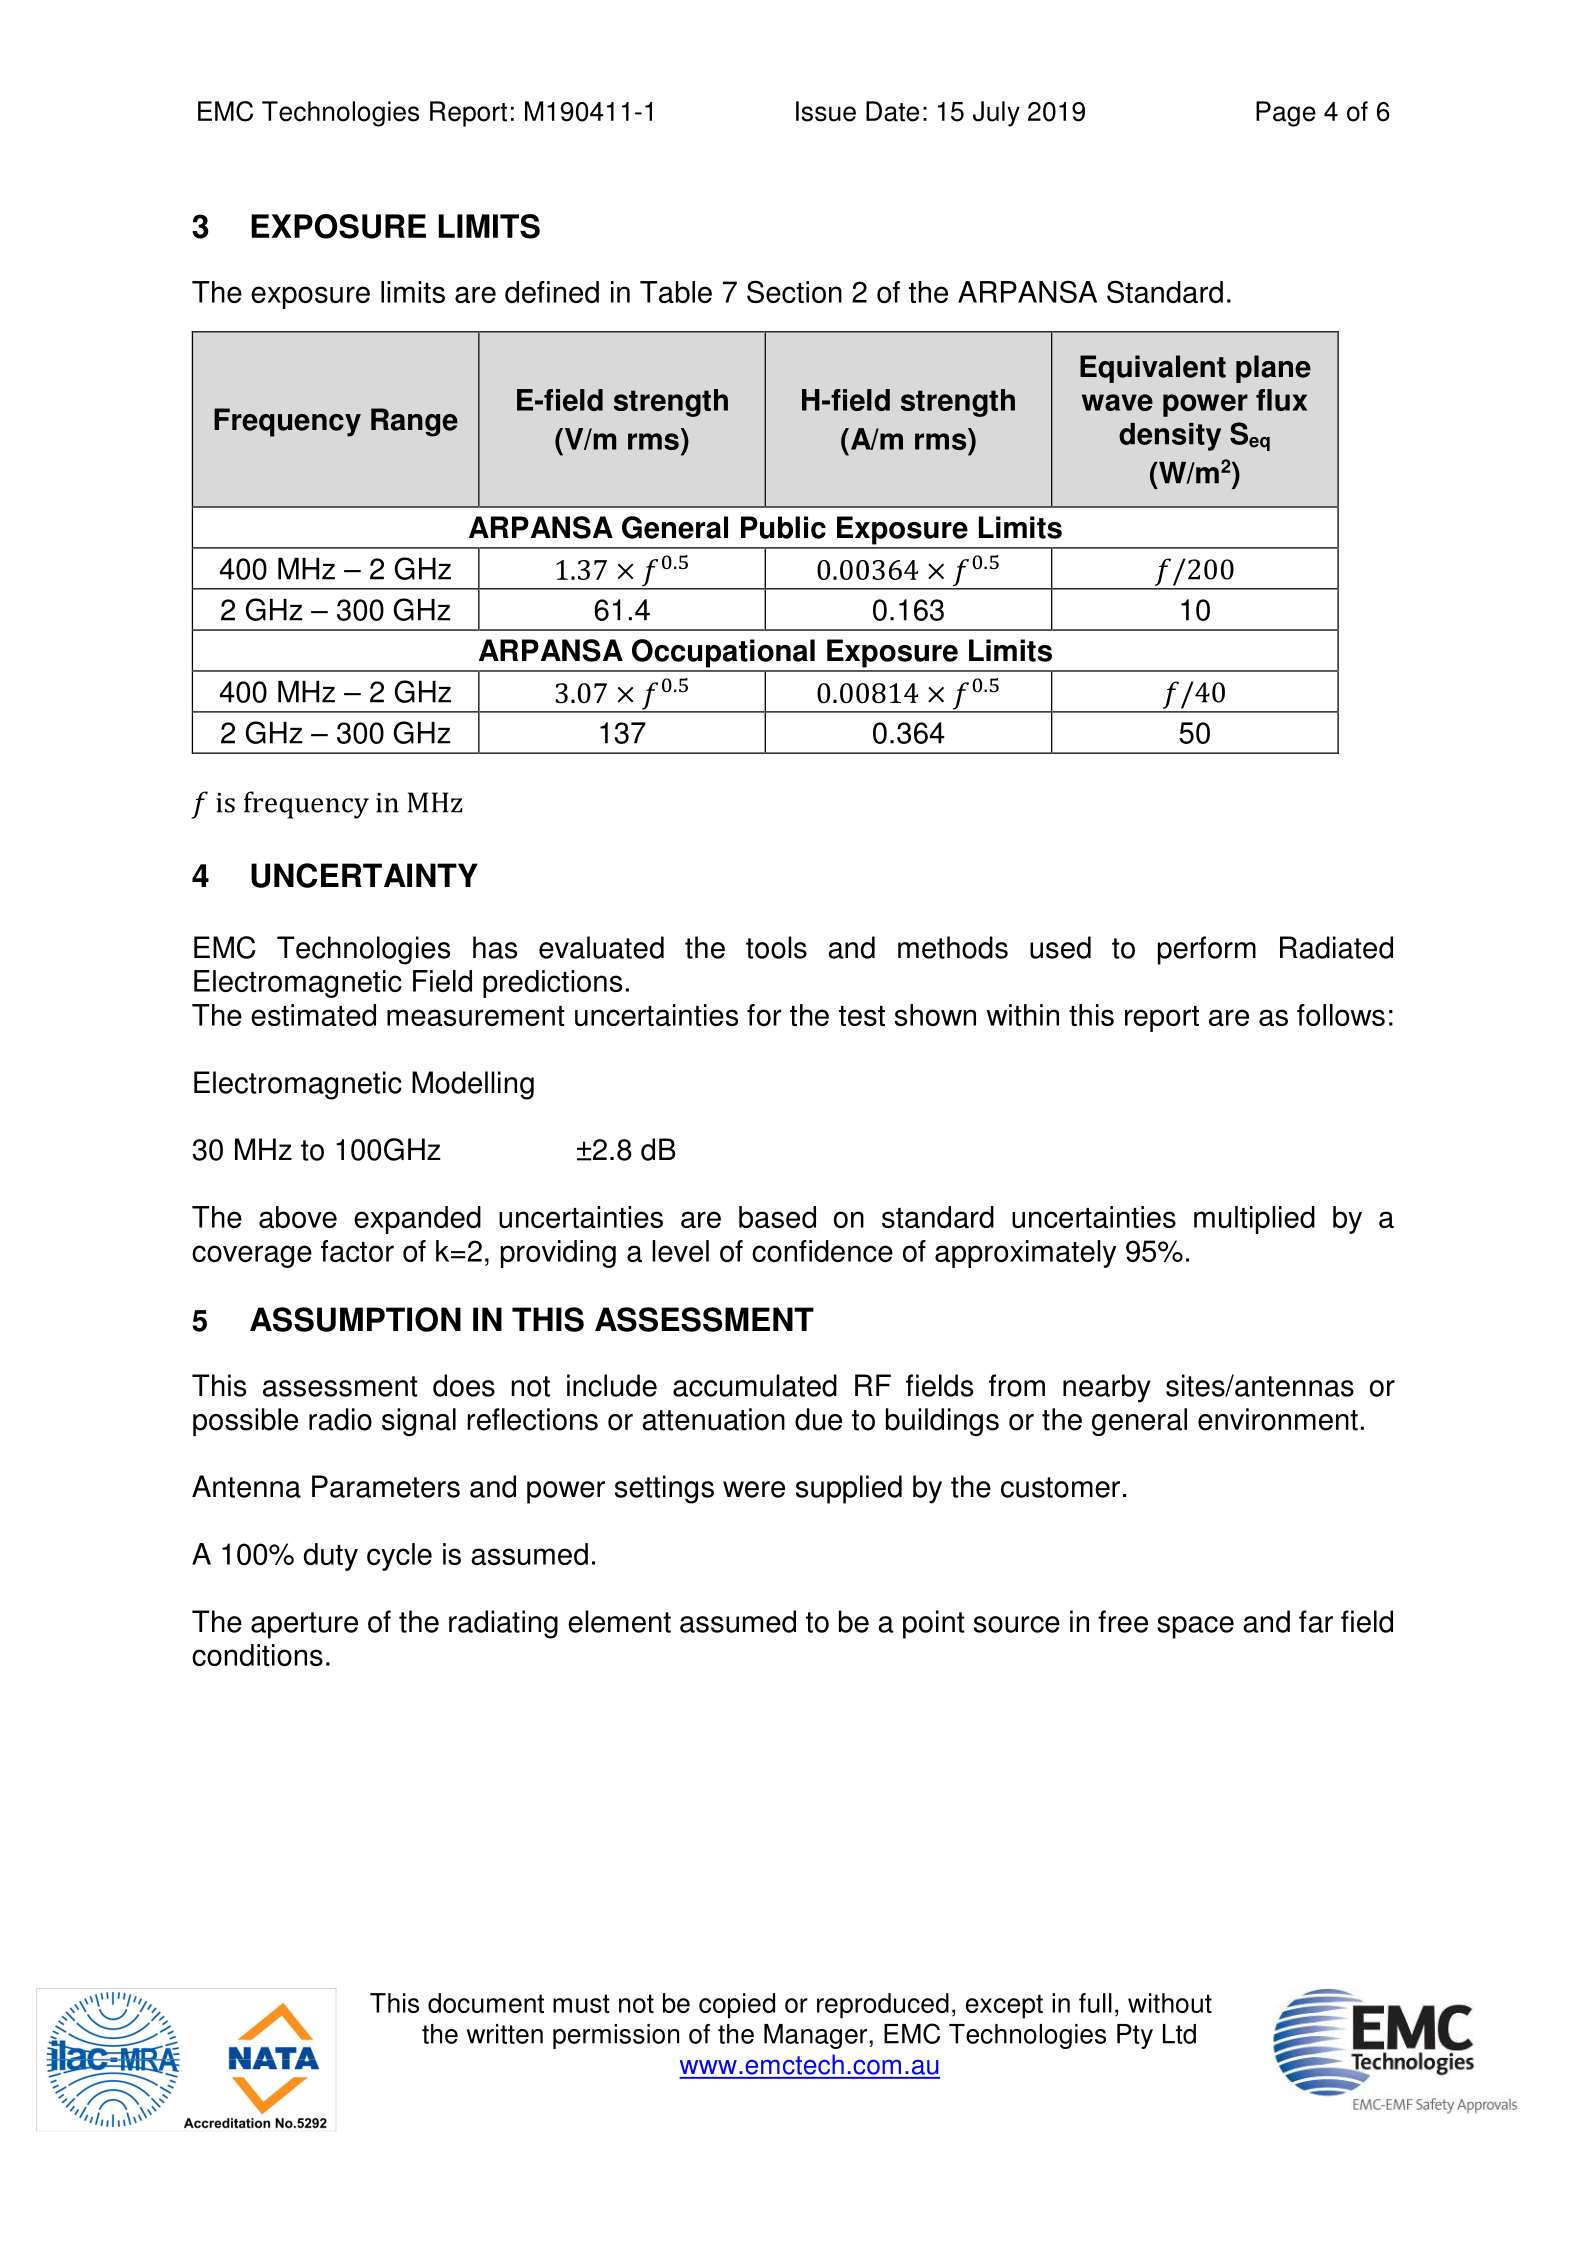  What do you see at coordinates (486, 2003) in the screenshot?
I see `document` at bounding box center [486, 2003].
